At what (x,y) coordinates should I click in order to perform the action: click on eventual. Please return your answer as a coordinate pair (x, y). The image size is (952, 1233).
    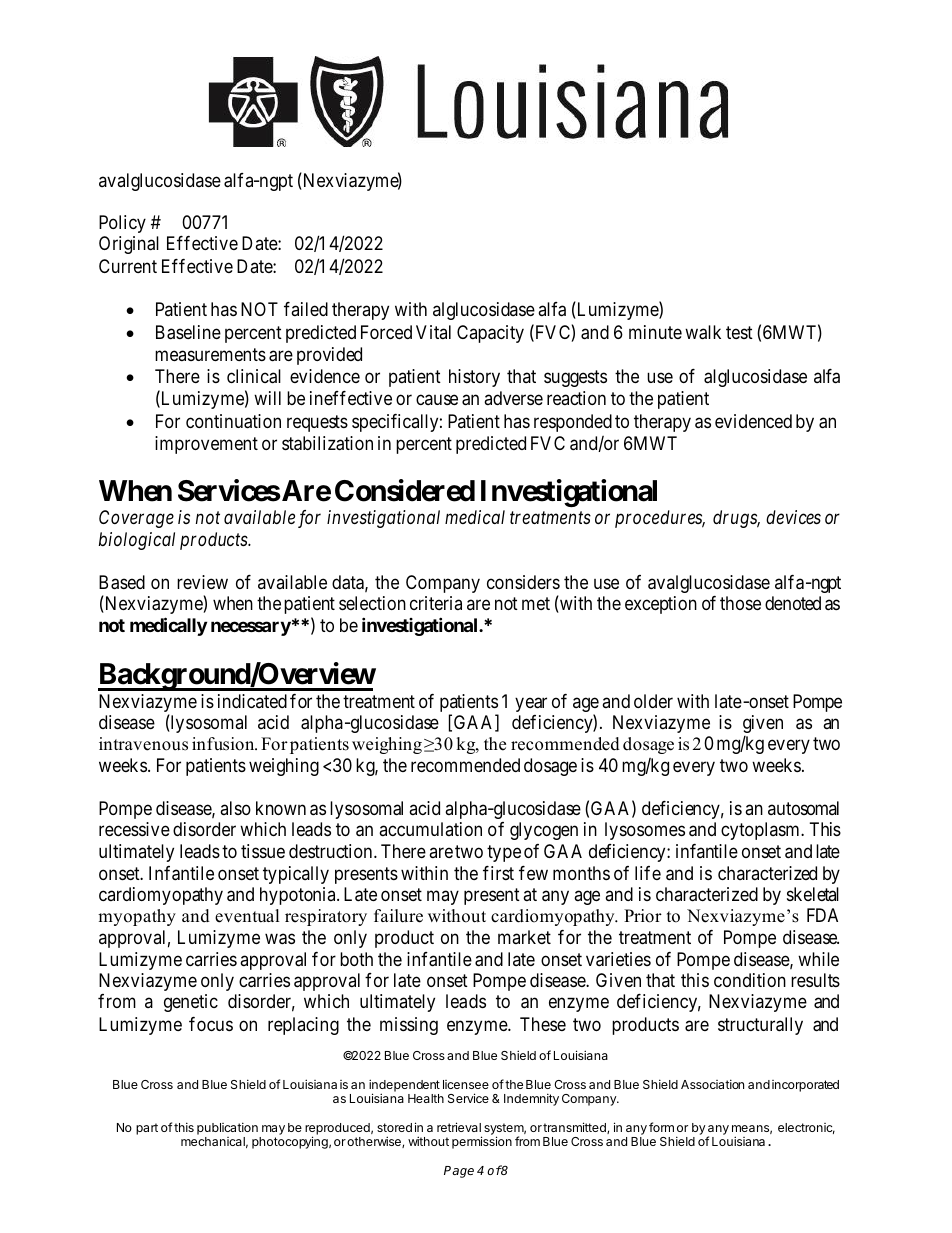
    Looking at the image, I should click on (247, 916).
